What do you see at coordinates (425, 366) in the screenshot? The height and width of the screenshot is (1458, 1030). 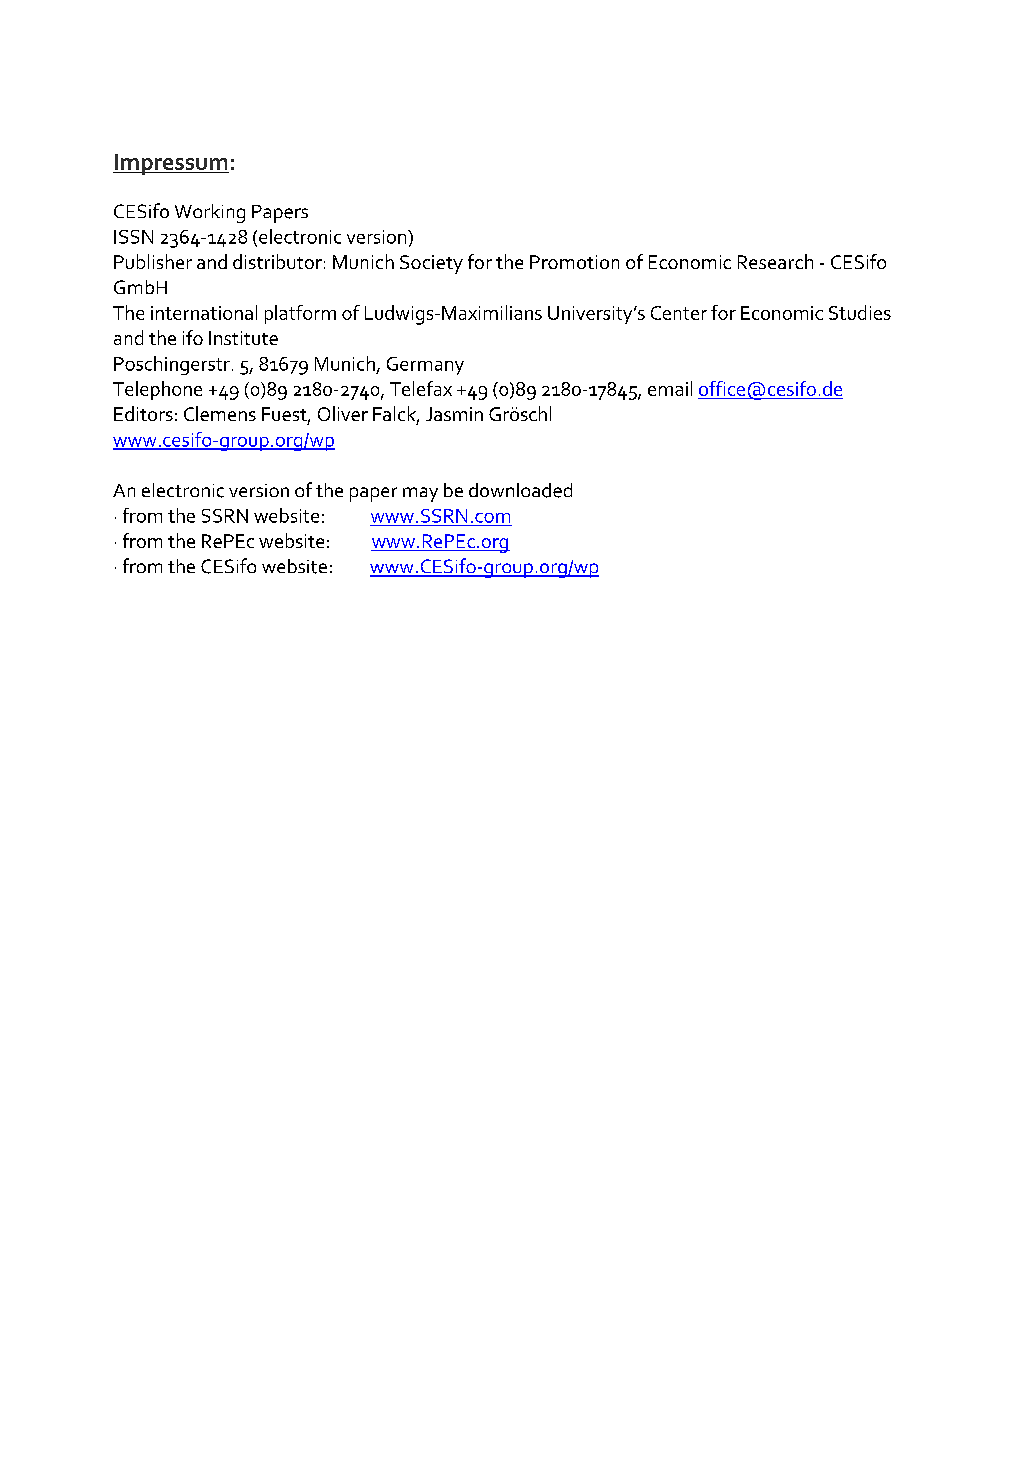 I see `Germany` at bounding box center [425, 366].
